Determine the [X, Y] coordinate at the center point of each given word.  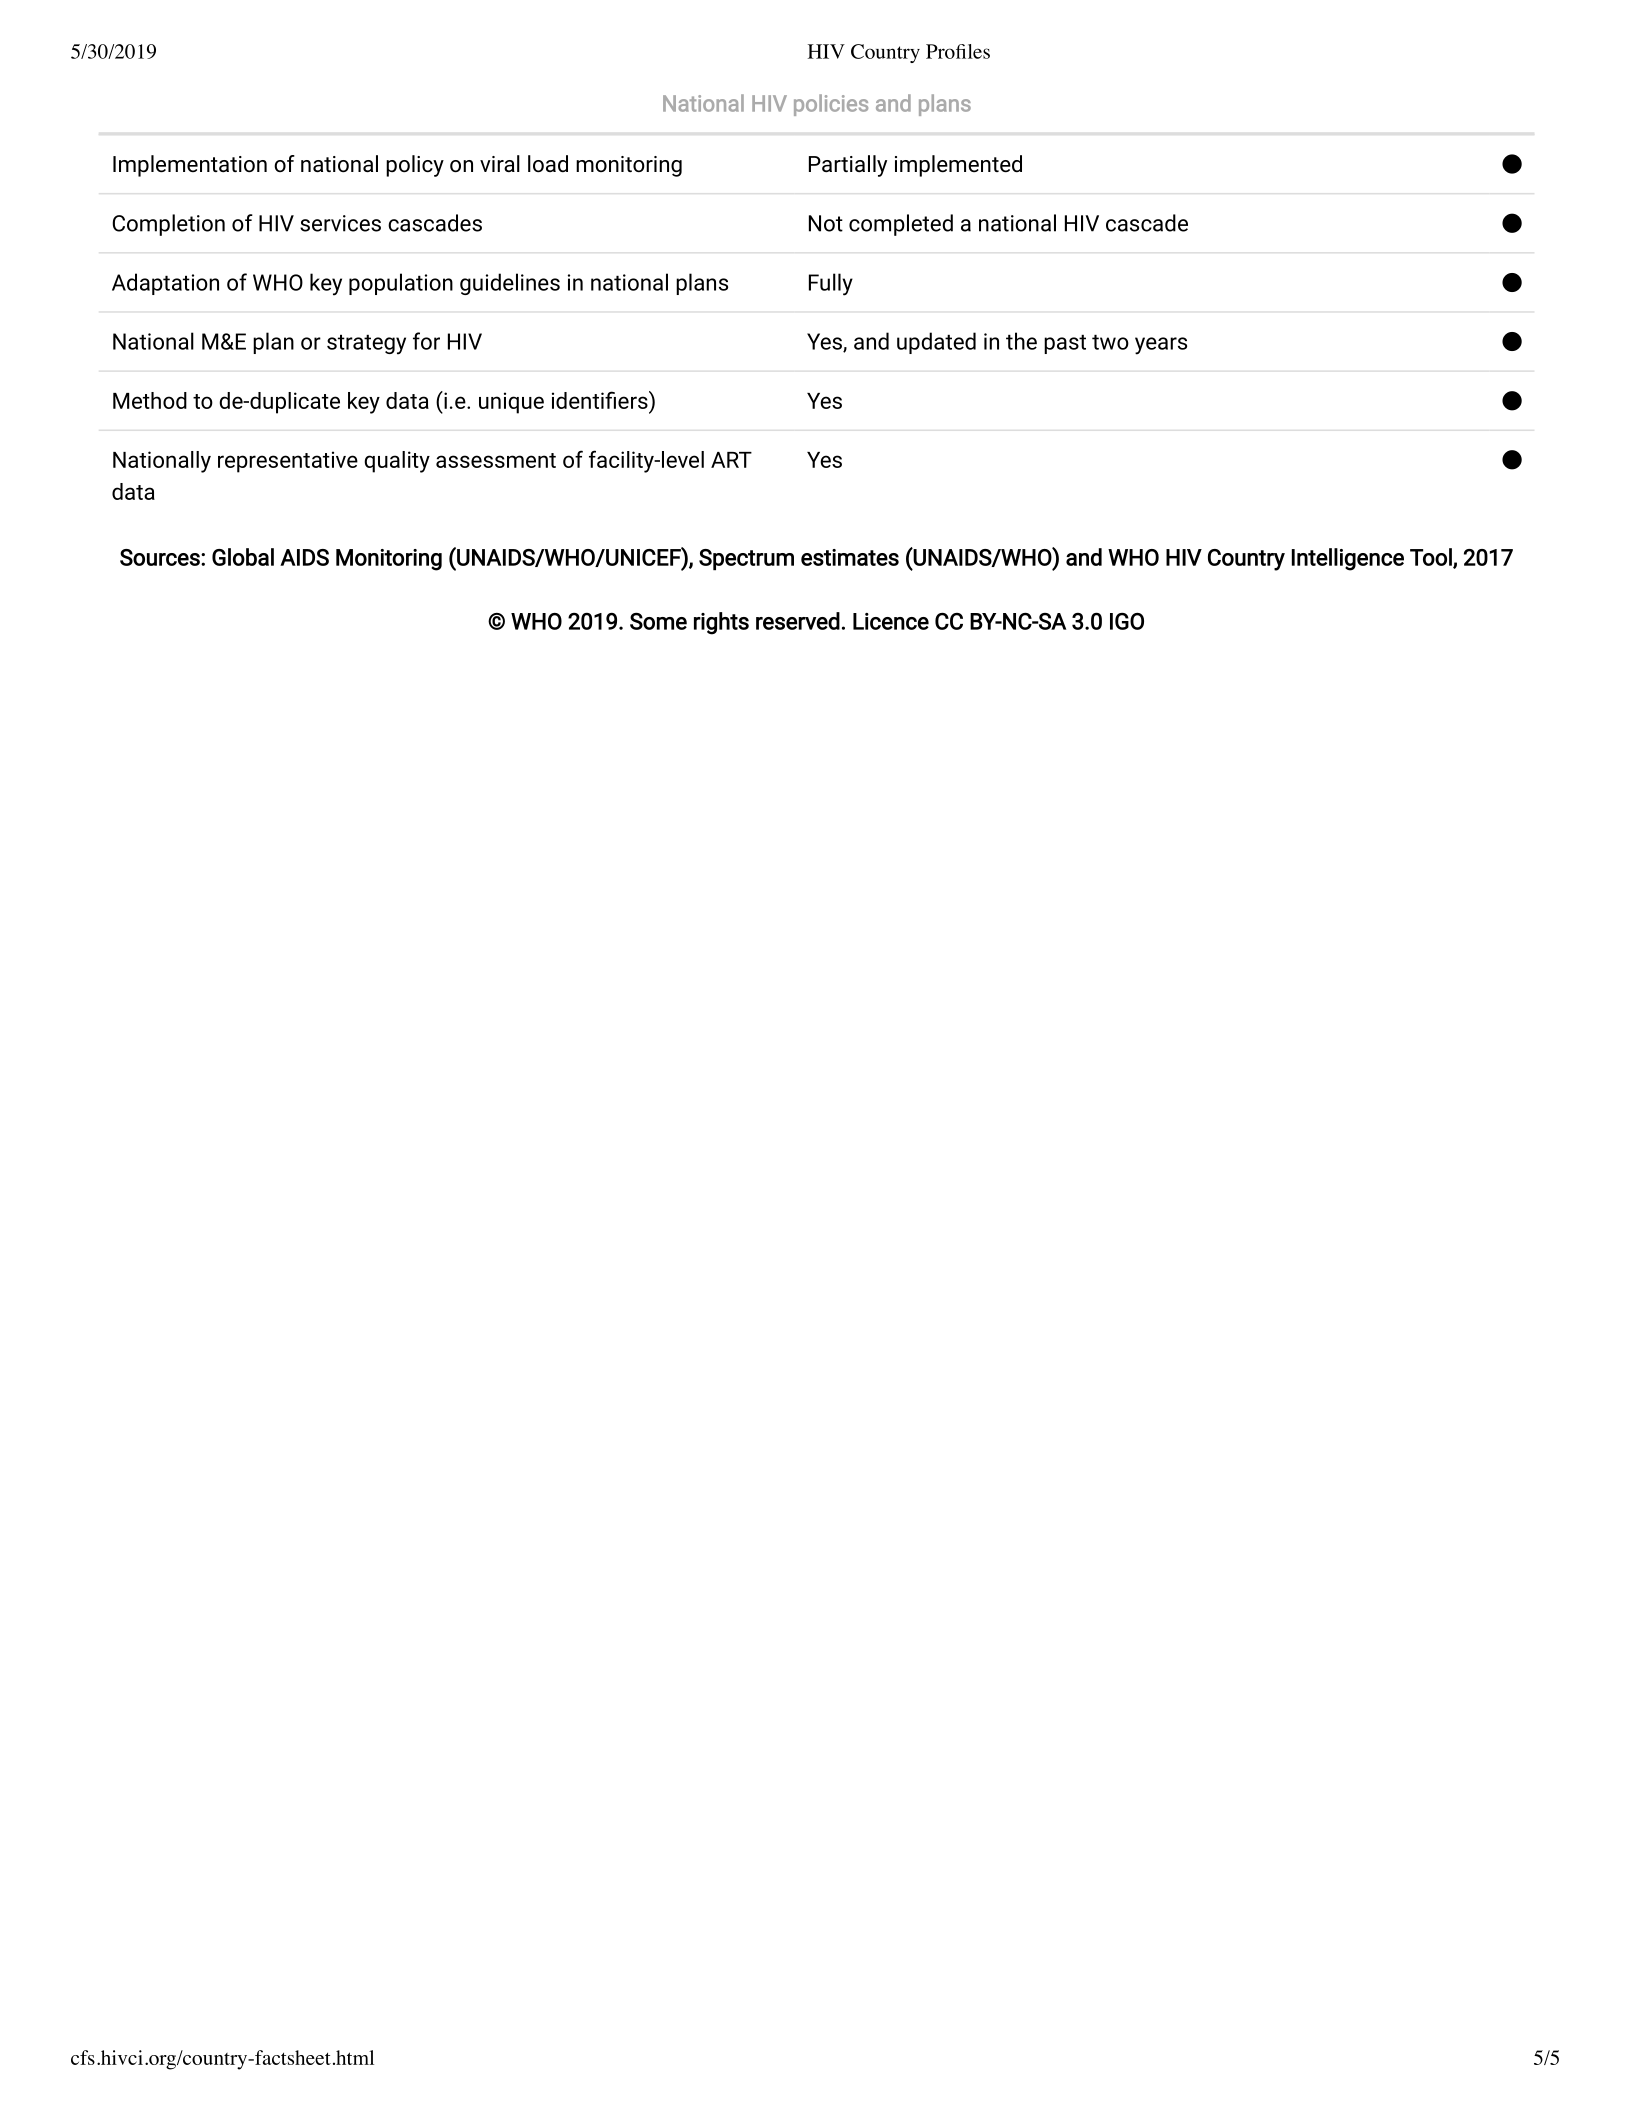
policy [415, 166]
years [1161, 346]
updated [936, 343]
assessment [496, 460]
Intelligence [1348, 559]
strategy [366, 345]
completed [901, 225]
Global [243, 557]
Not [826, 223]
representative [288, 462]
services [340, 223]
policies [831, 105]
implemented [958, 166]
